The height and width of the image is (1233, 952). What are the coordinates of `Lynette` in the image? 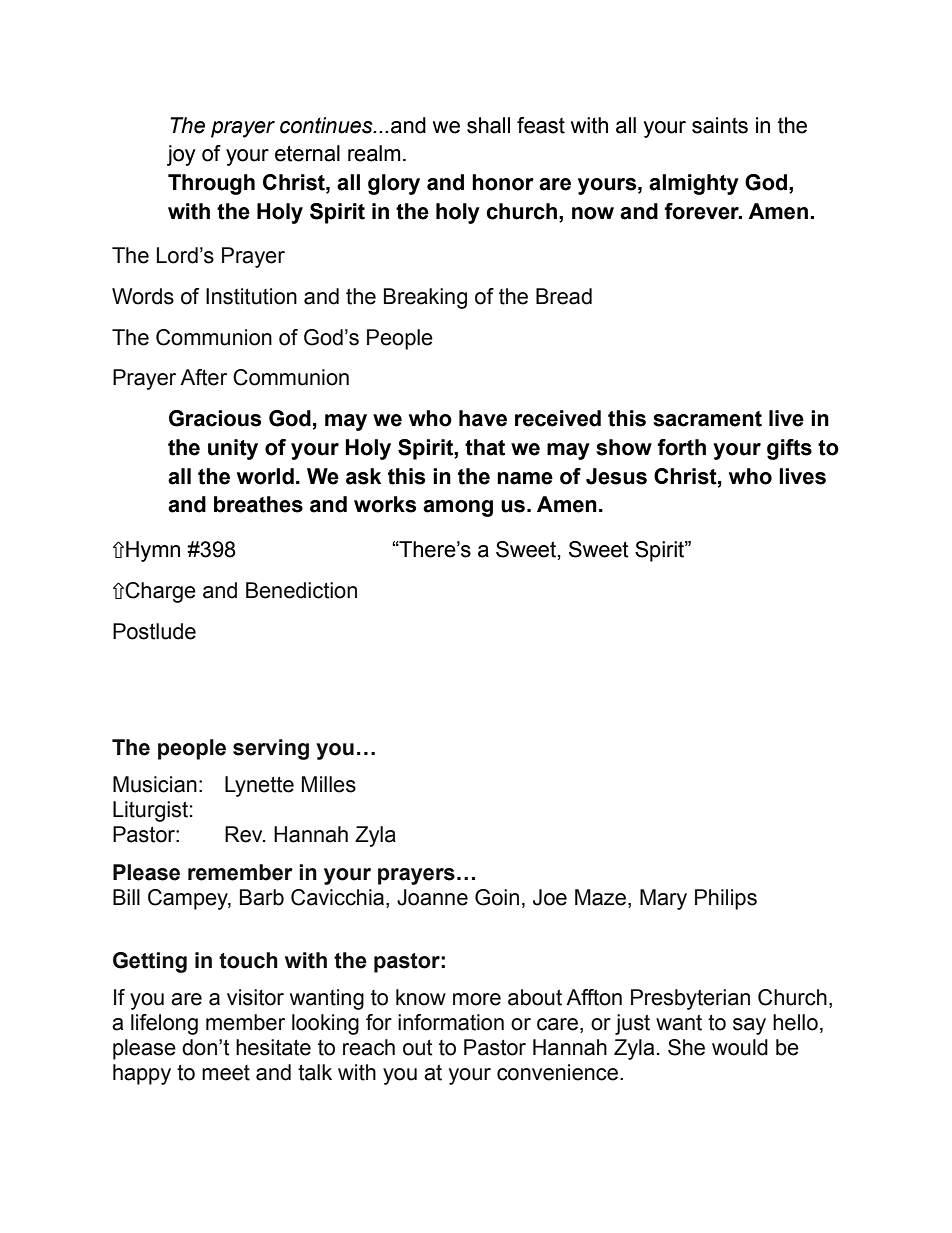 It's located at (259, 786).
